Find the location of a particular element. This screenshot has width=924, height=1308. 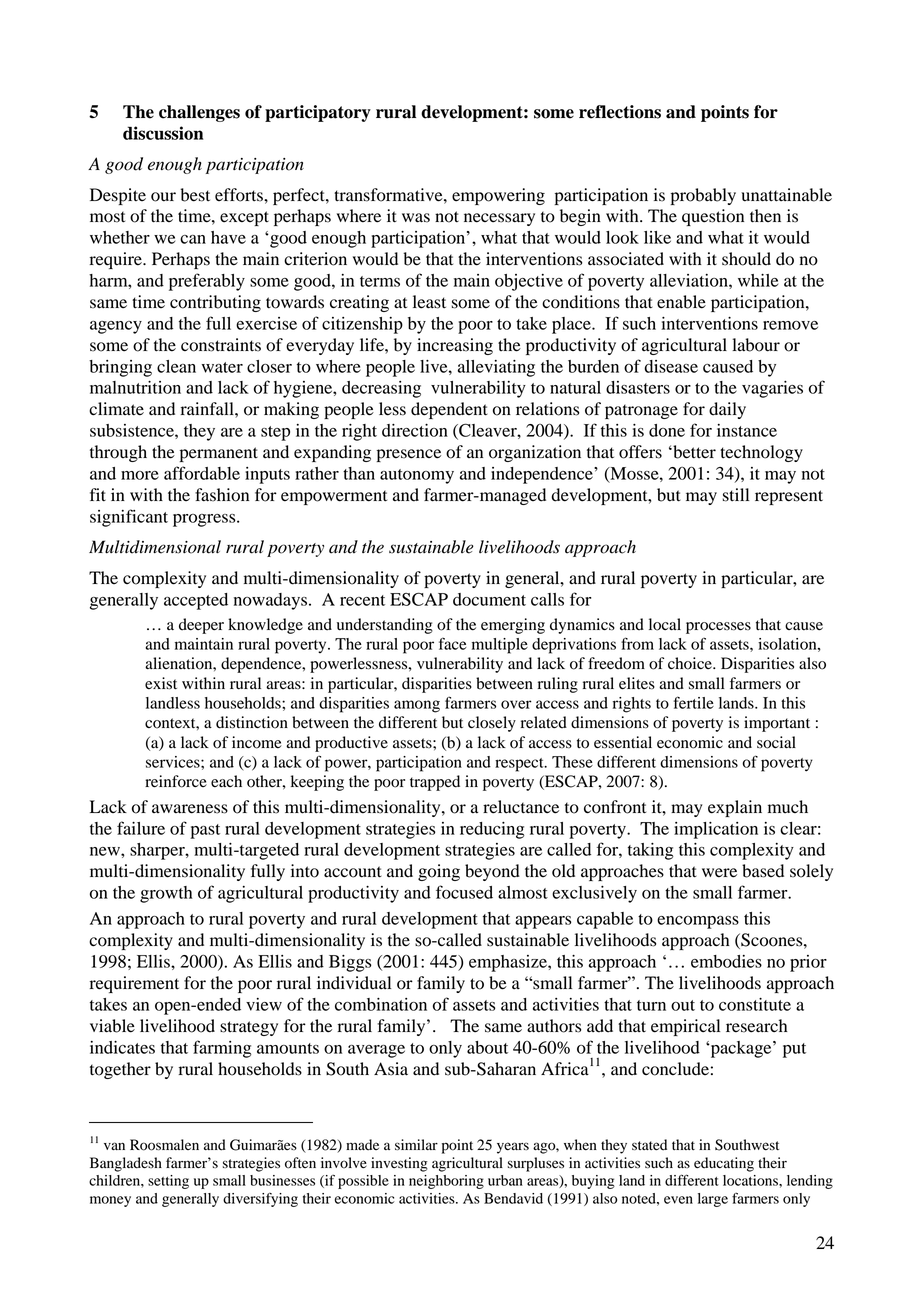

neighboring is located at coordinates (446, 1182).
